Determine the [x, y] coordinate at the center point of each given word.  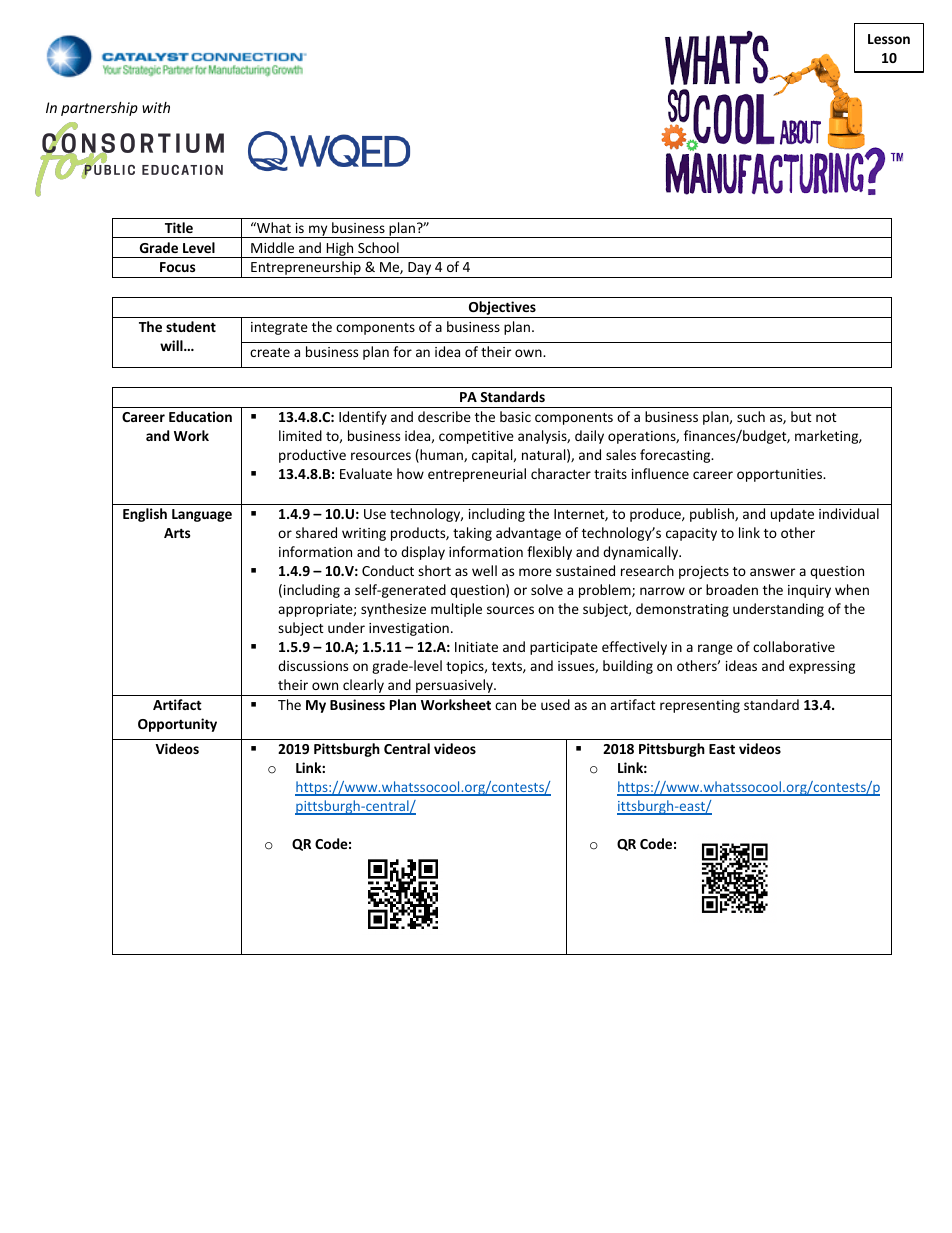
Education [200, 416]
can [505, 706]
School [378, 247]
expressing [822, 667]
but [801, 416]
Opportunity [177, 725]
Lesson [889, 39]
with [156, 107]
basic [515, 416]
